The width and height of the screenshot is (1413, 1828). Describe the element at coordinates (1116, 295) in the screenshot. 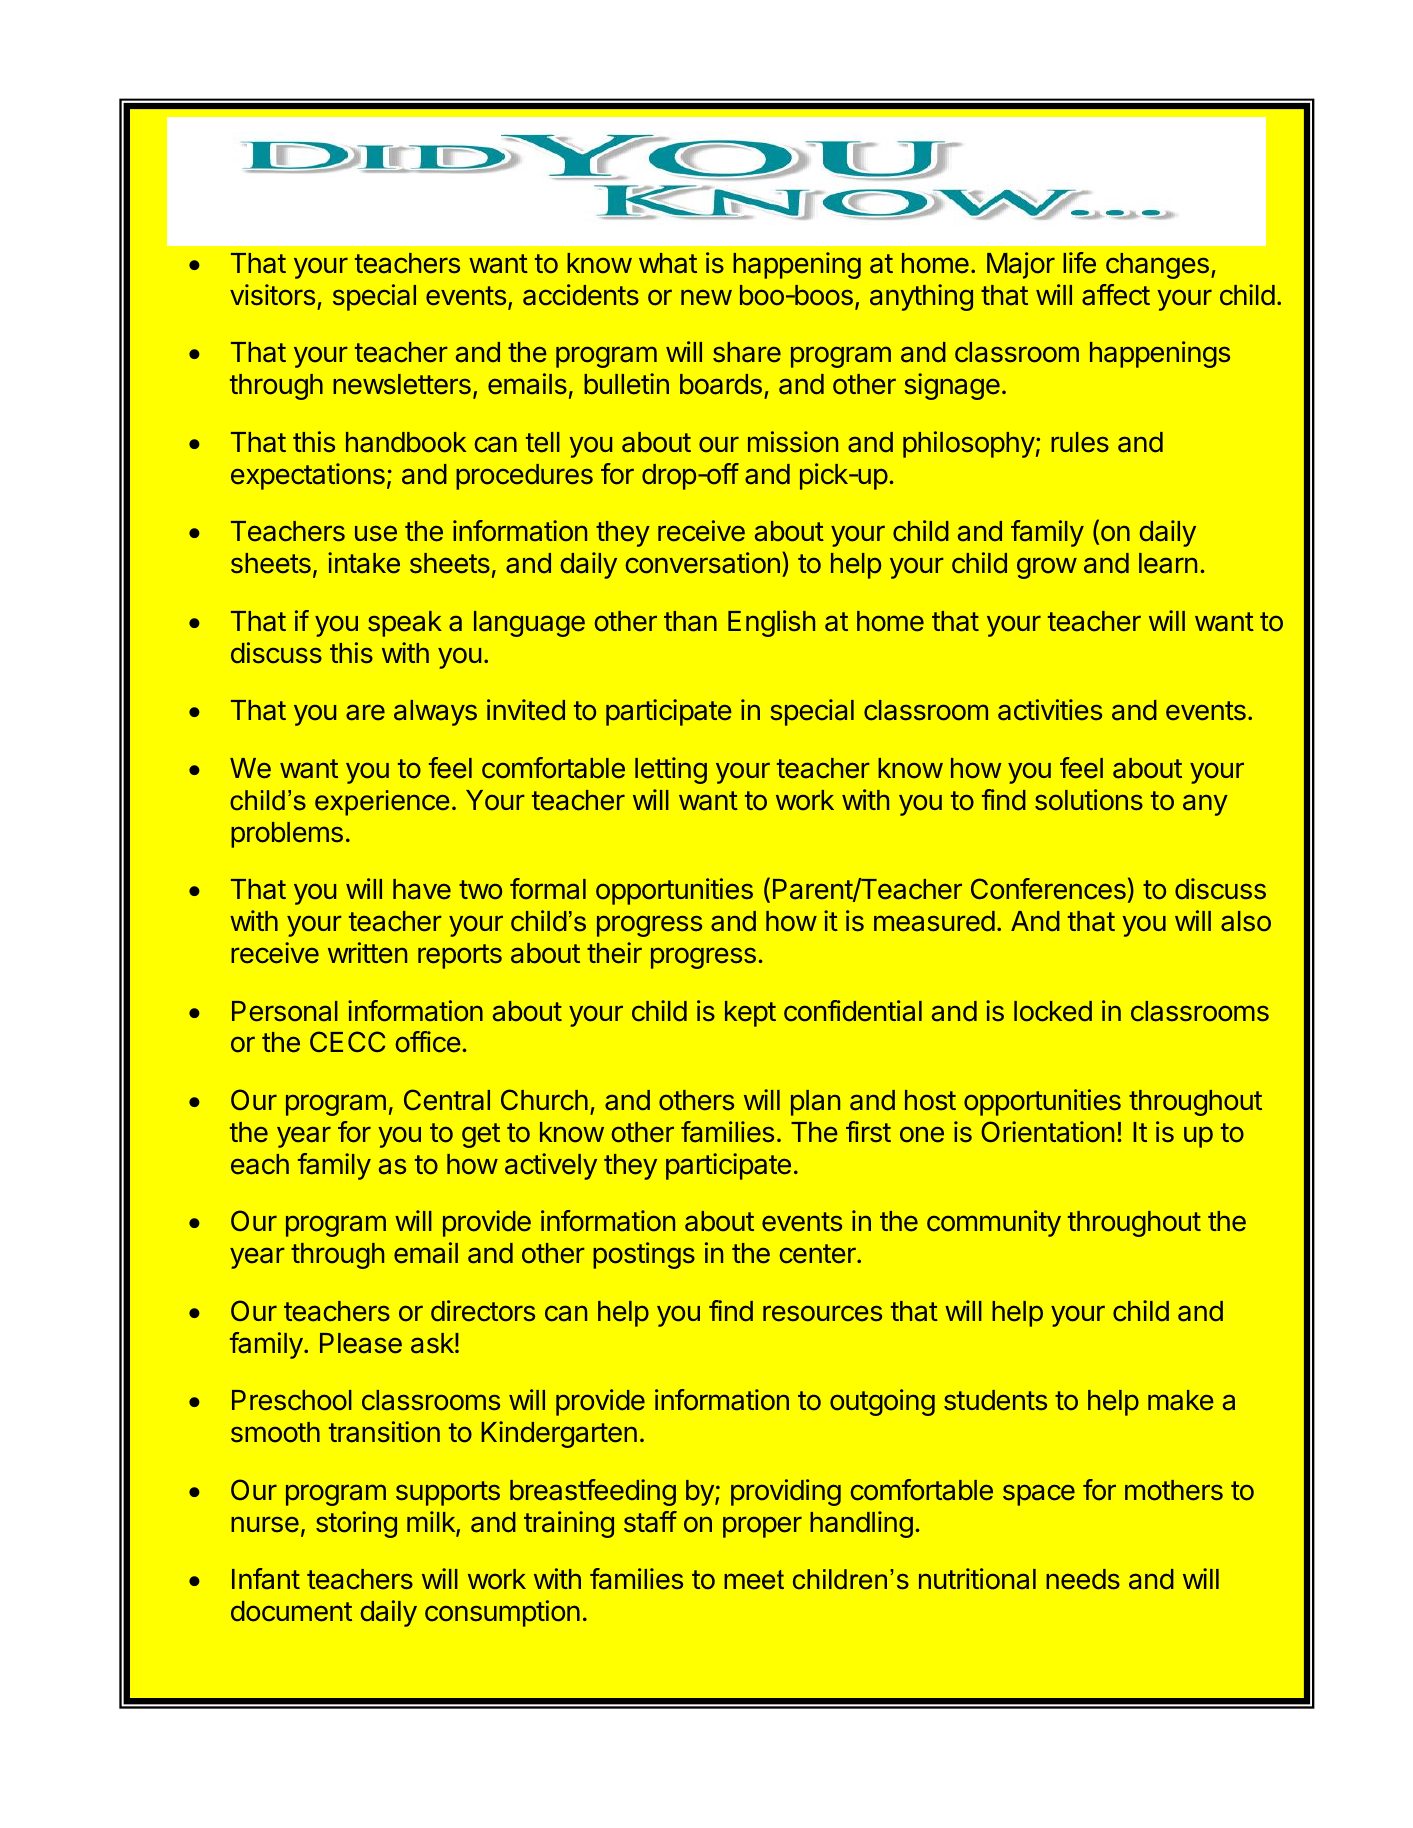

I see `affect` at that location.
